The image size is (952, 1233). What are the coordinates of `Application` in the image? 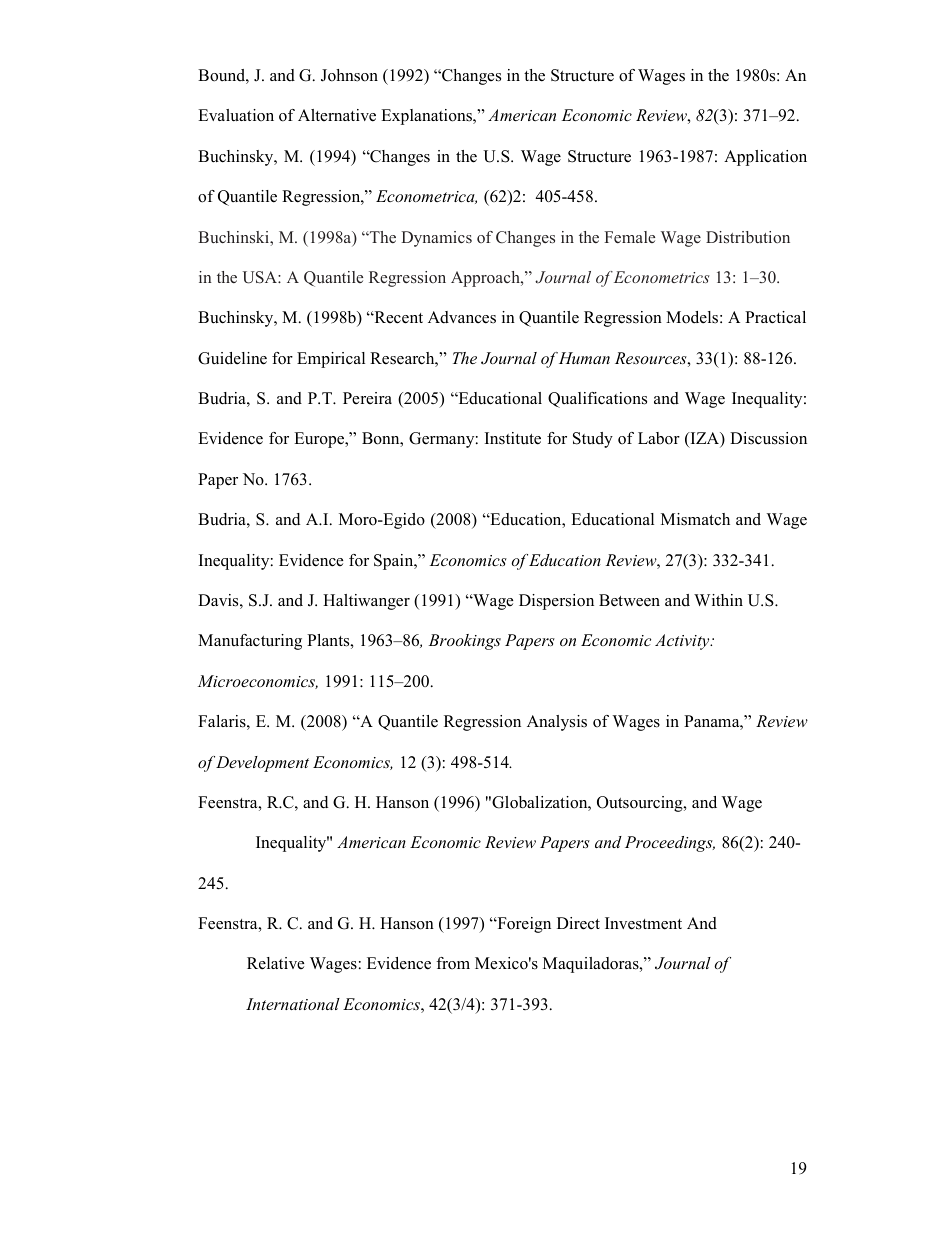 It's located at (765, 158).
